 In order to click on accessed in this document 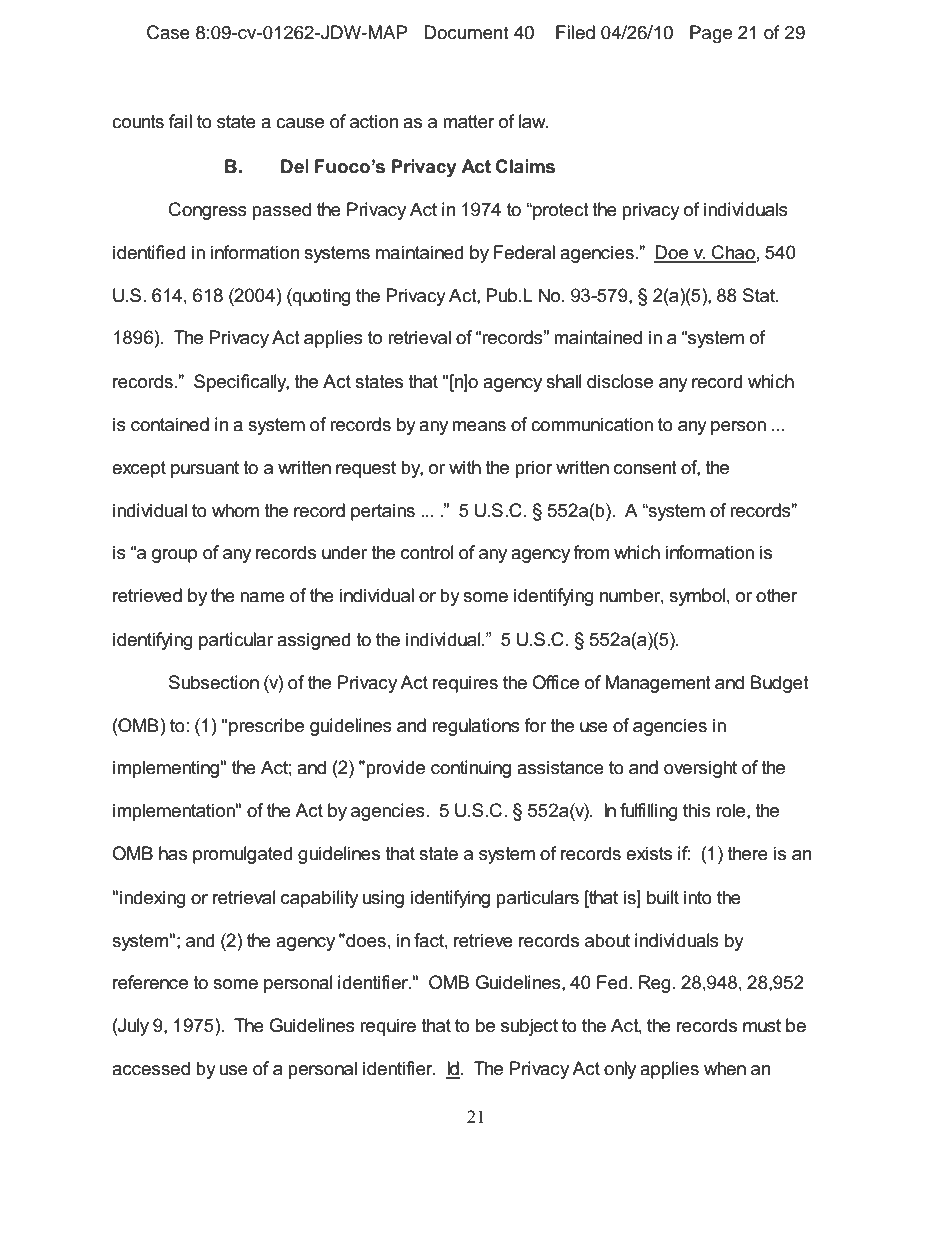, I will do `click(151, 1068)`.
